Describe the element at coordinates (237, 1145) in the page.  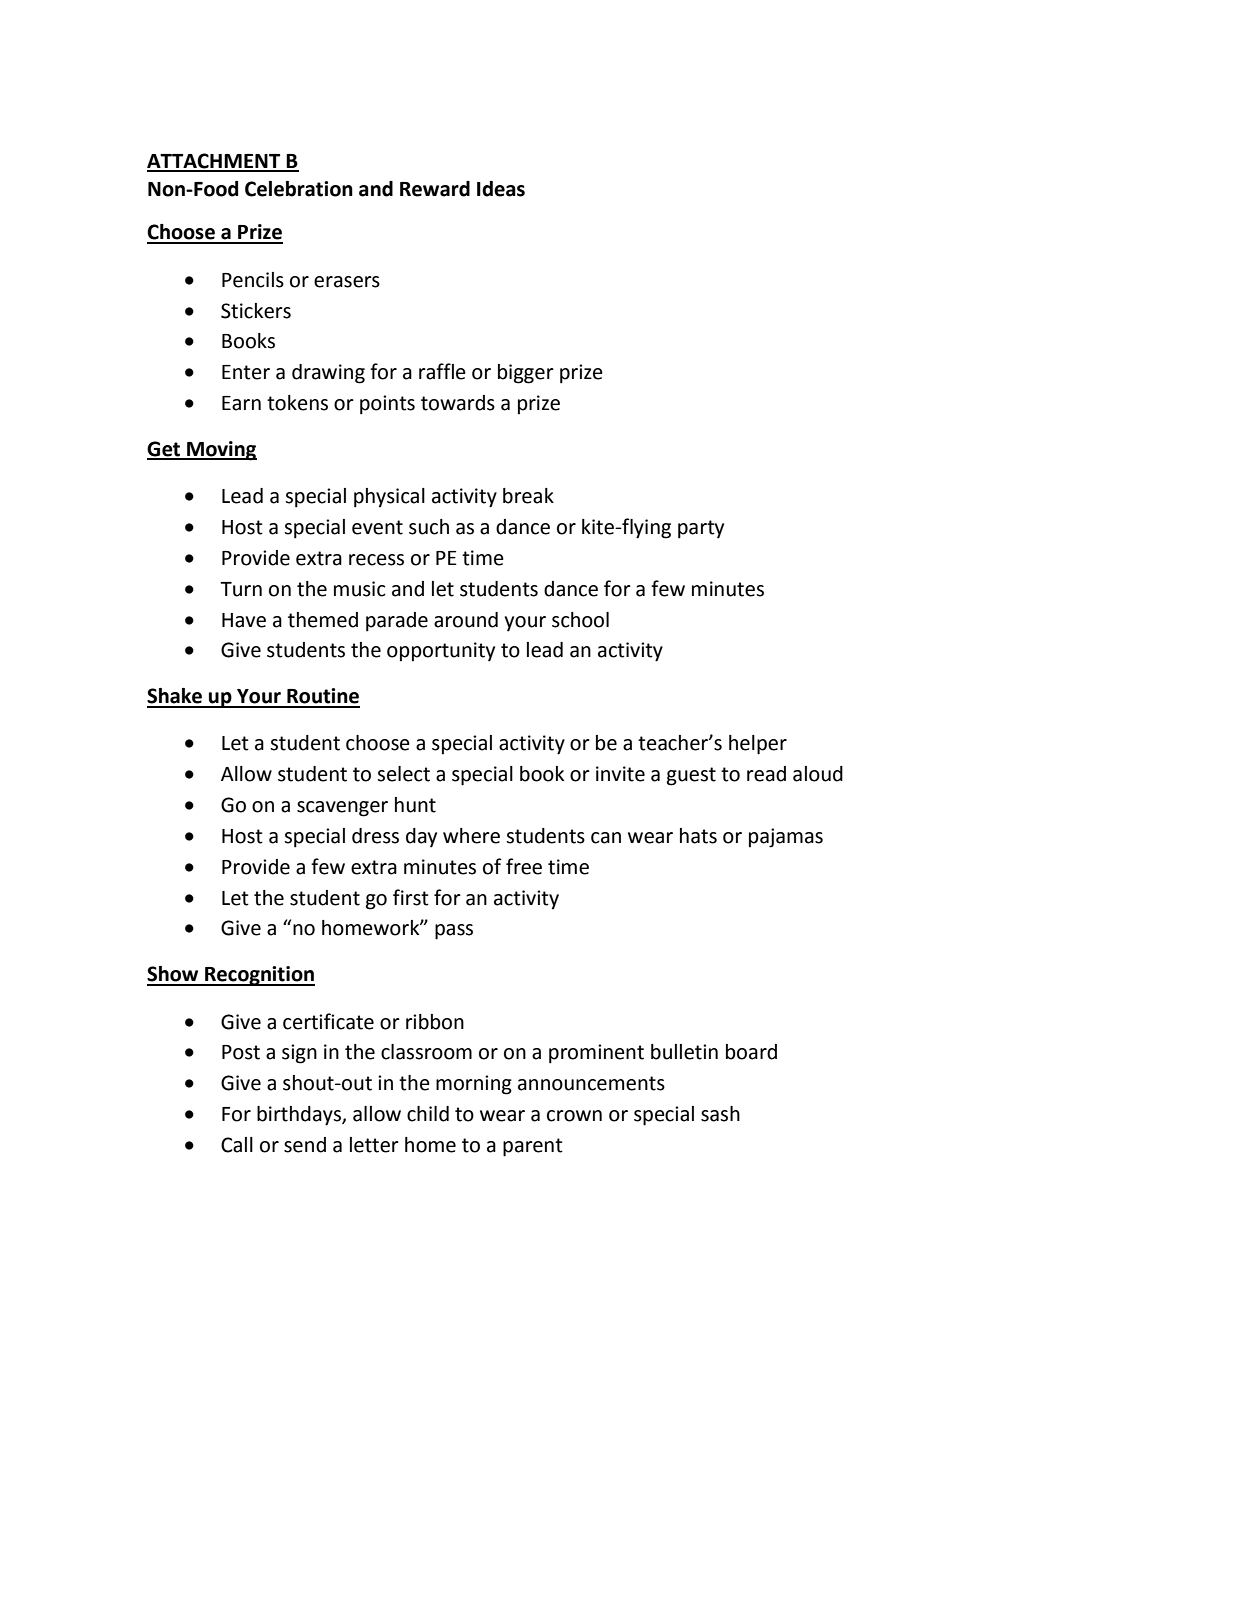
I see `Call` at that location.
